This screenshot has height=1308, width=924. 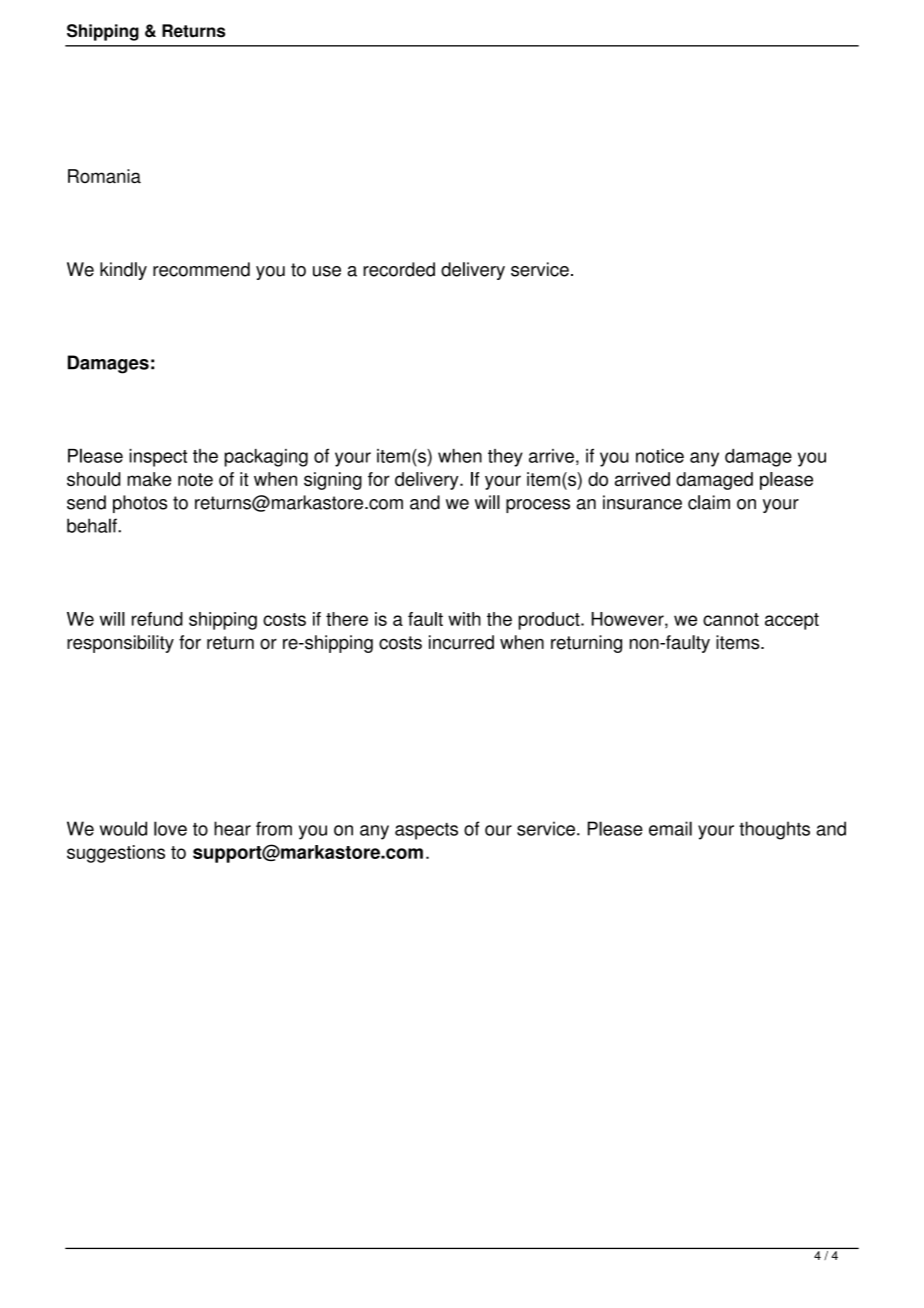 What do you see at coordinates (426, 831) in the screenshot?
I see `aspects` at bounding box center [426, 831].
